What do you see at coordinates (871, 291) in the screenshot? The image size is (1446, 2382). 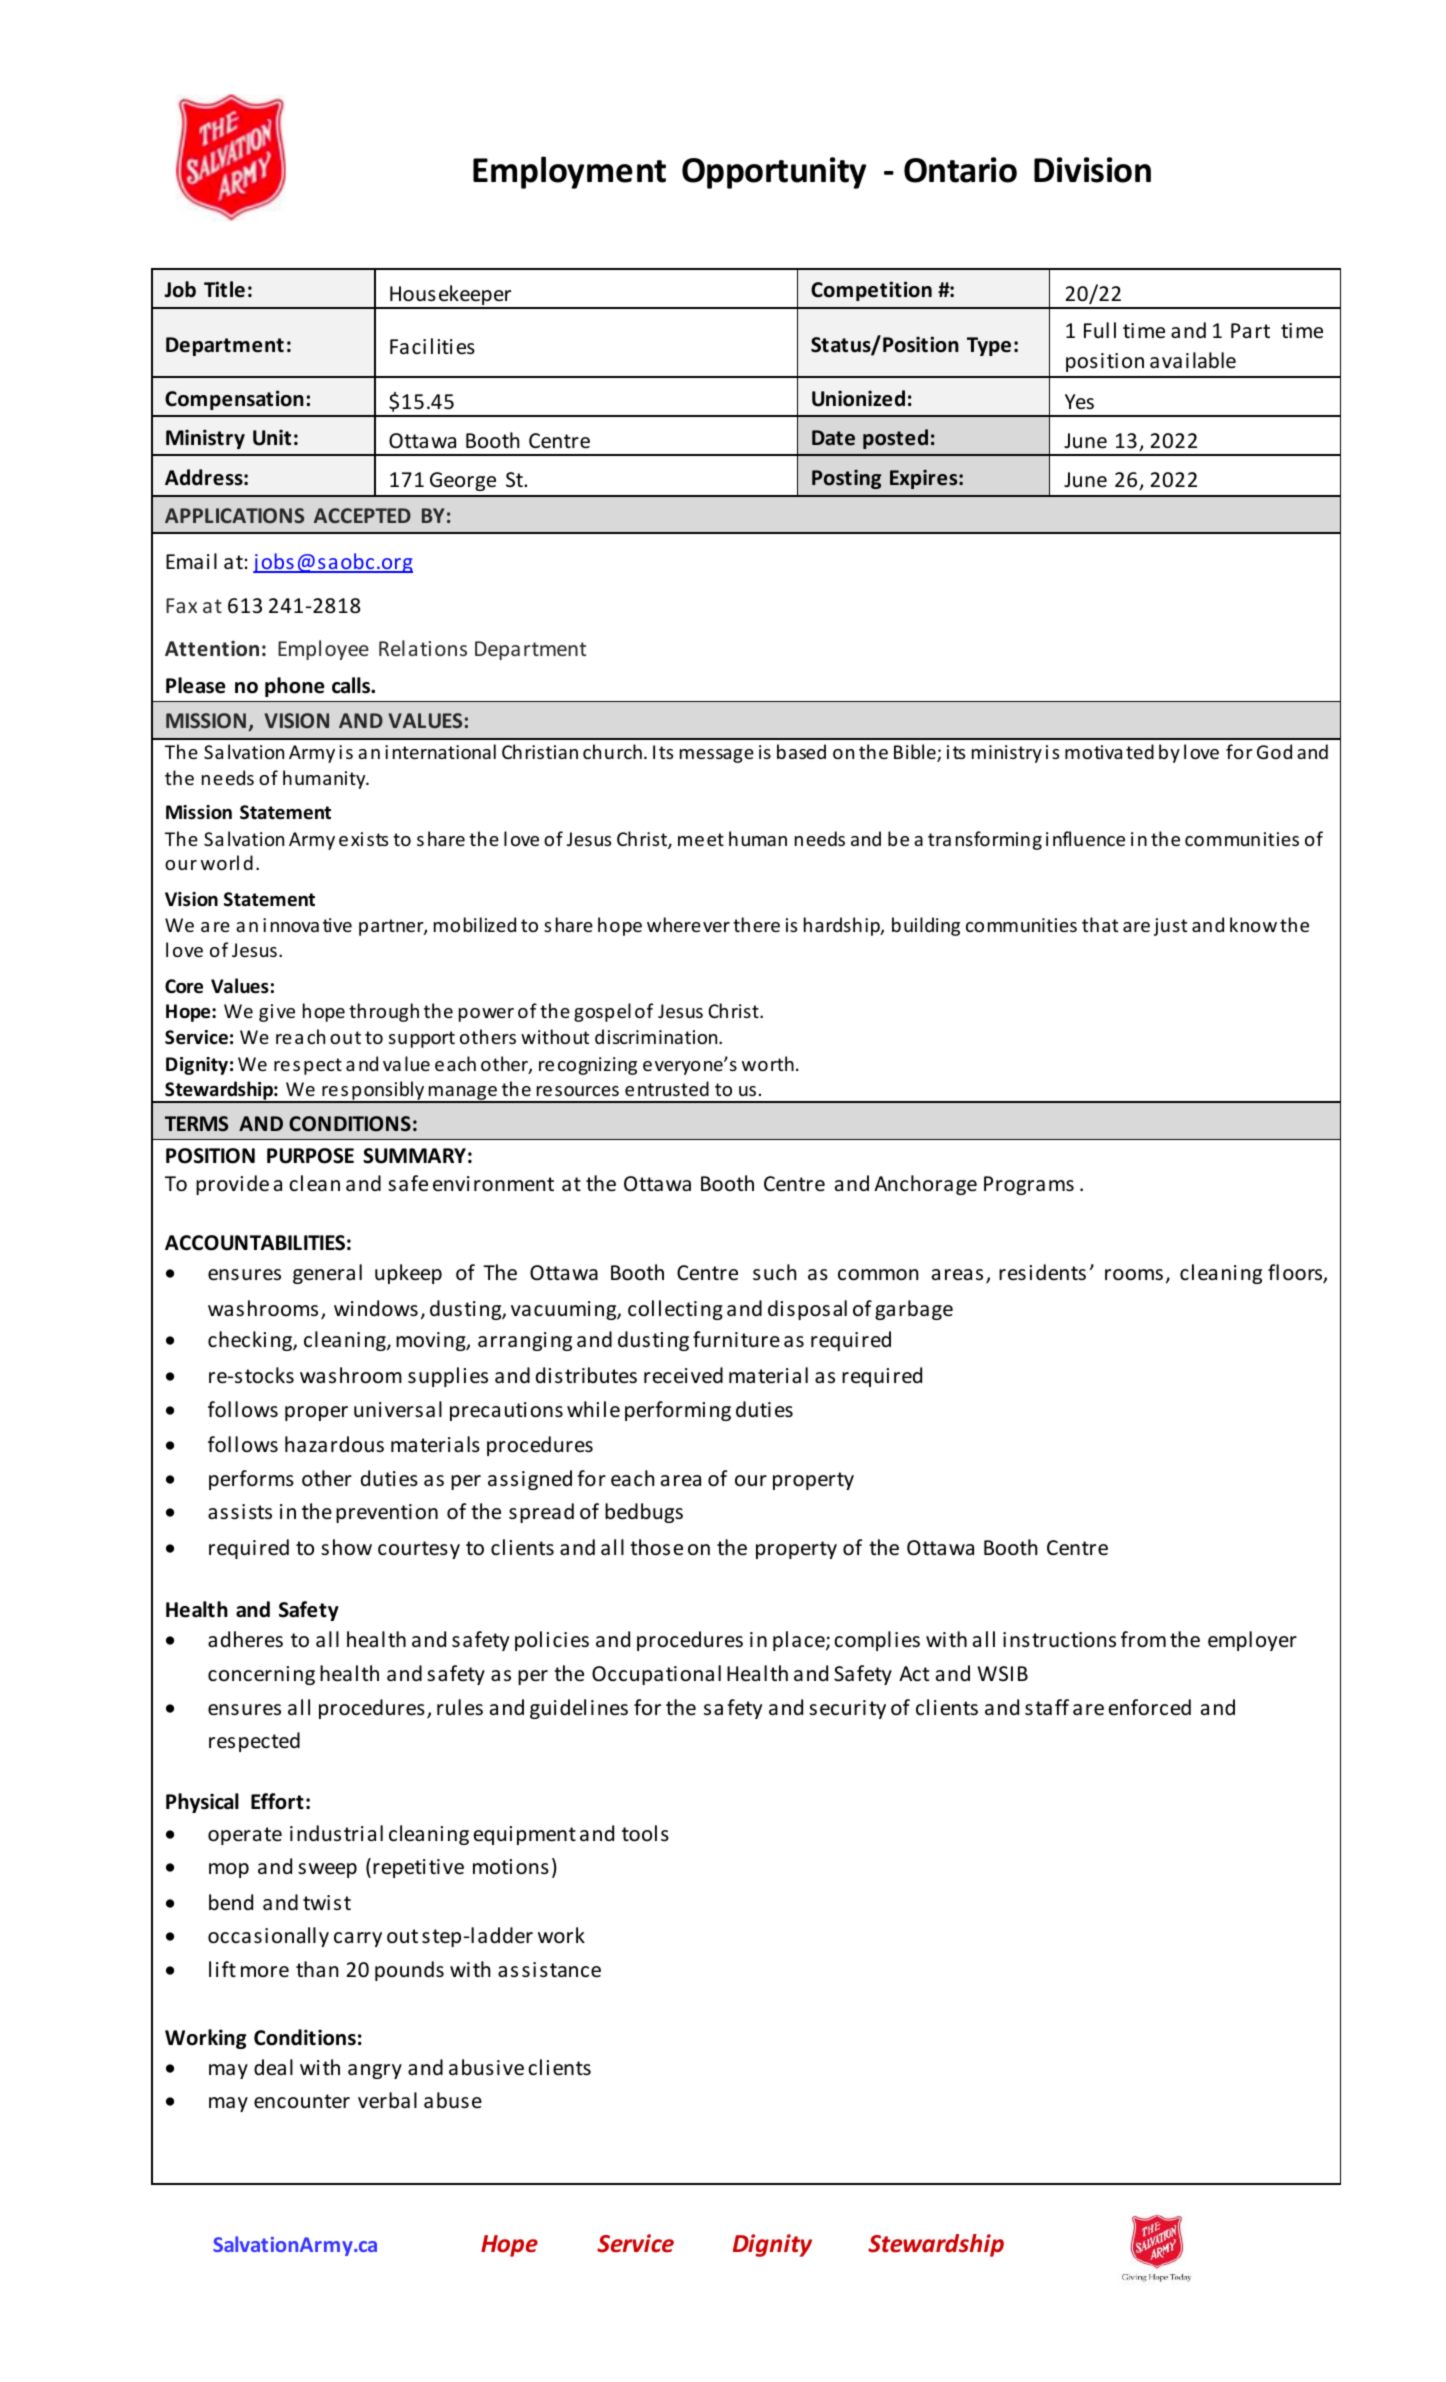 I see `Competition` at bounding box center [871, 291].
